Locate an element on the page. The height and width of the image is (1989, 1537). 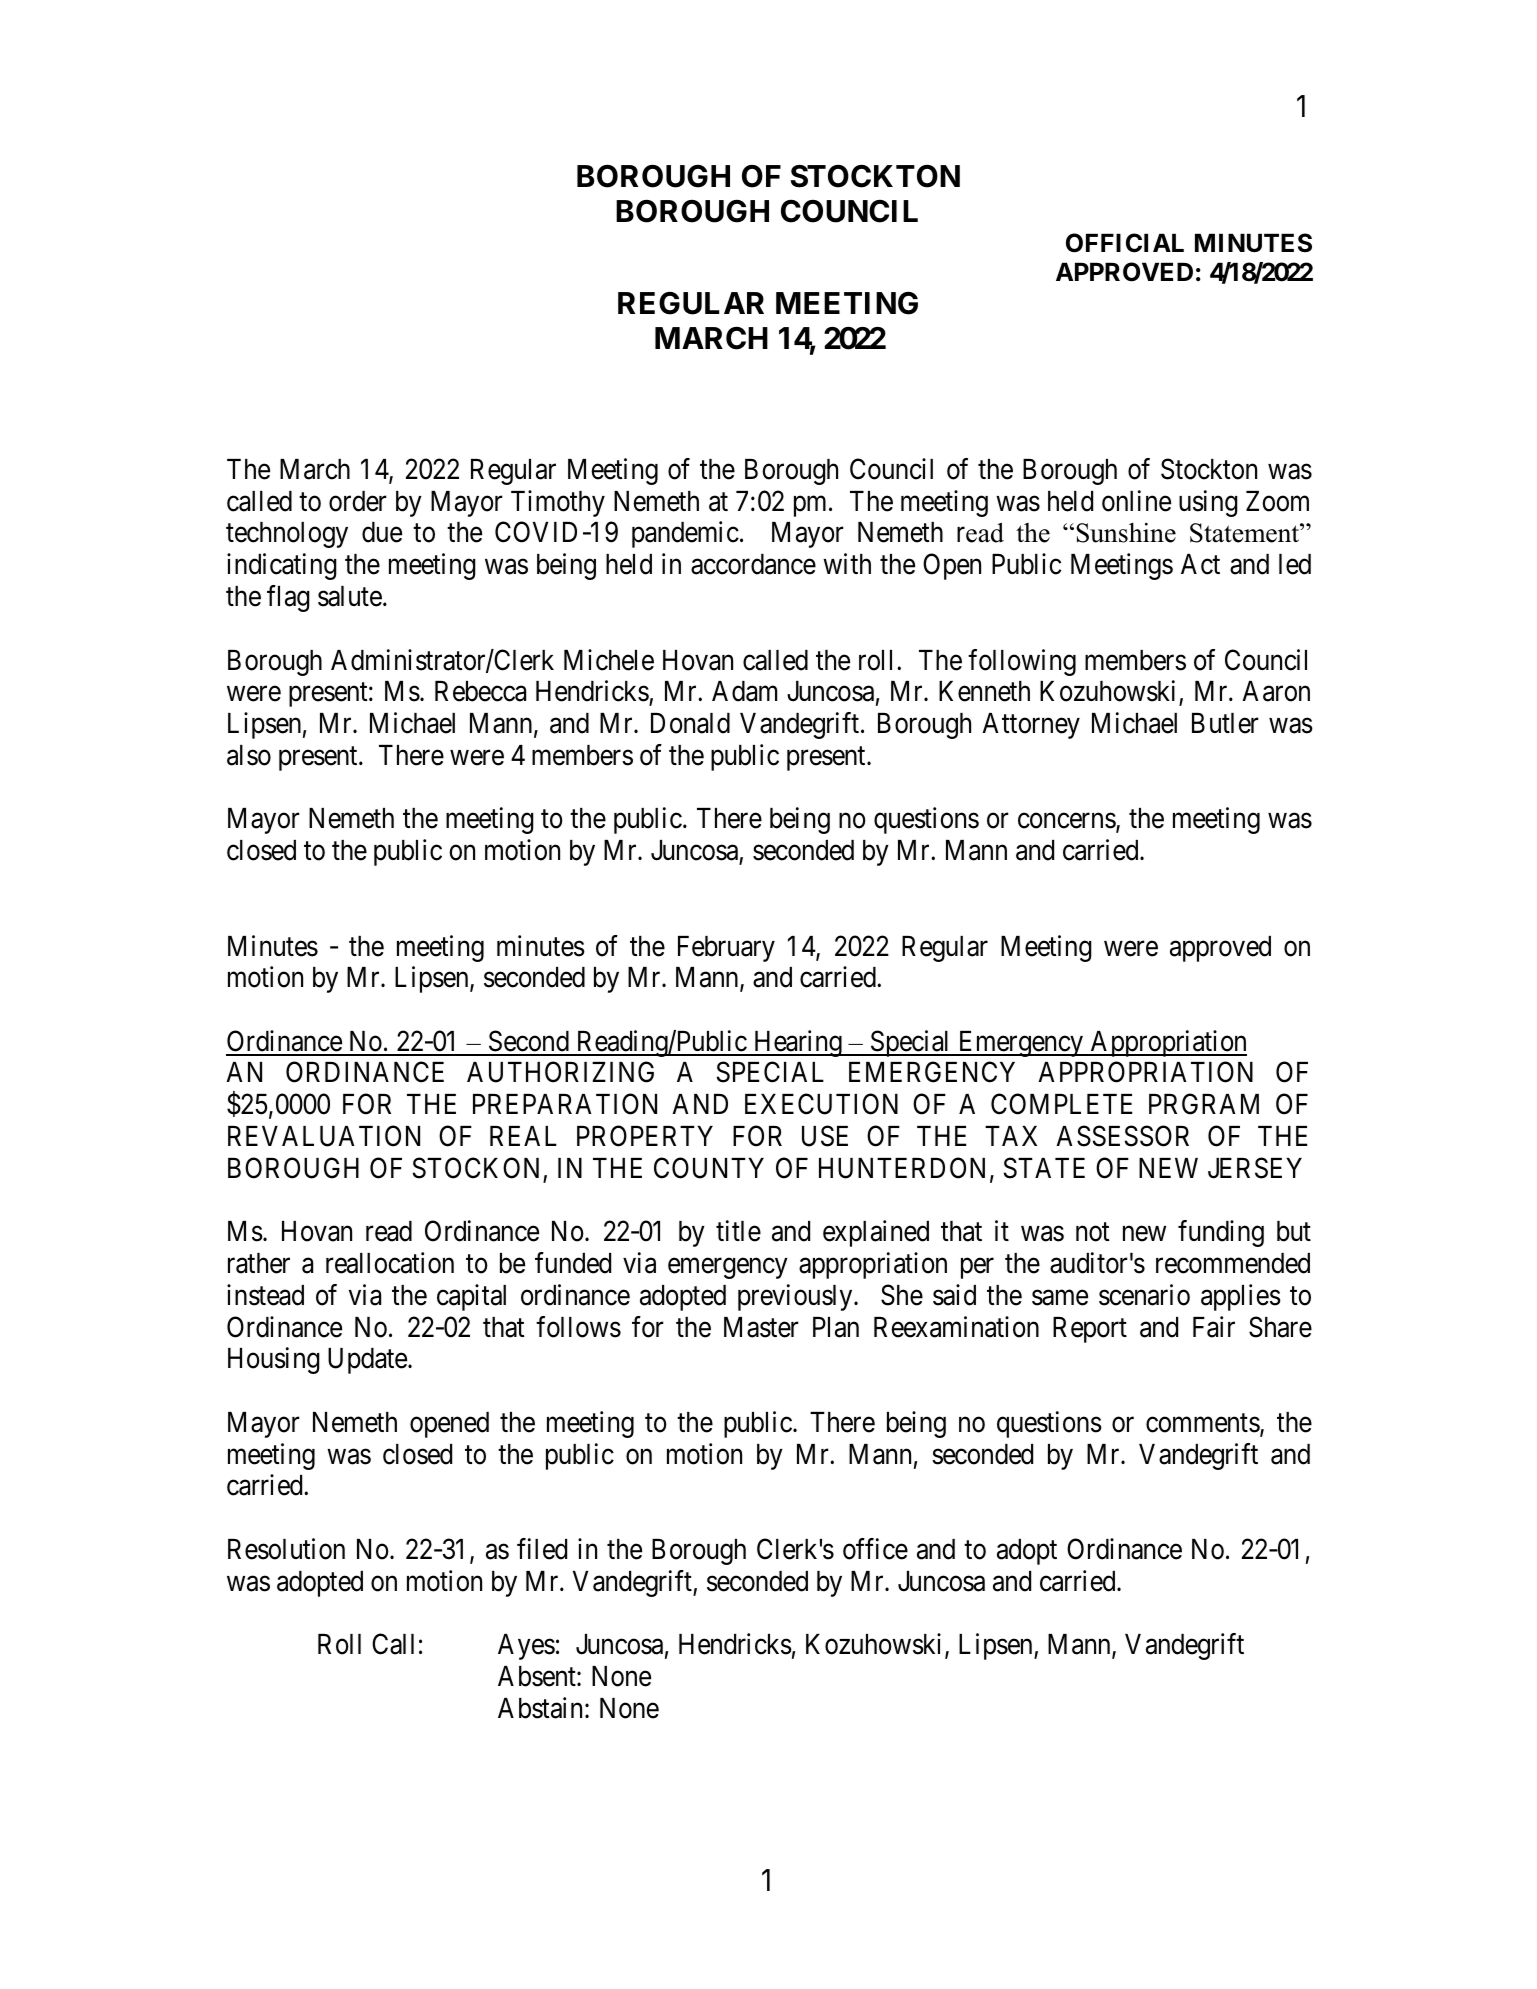
Resolution is located at coordinates (286, 1549).
